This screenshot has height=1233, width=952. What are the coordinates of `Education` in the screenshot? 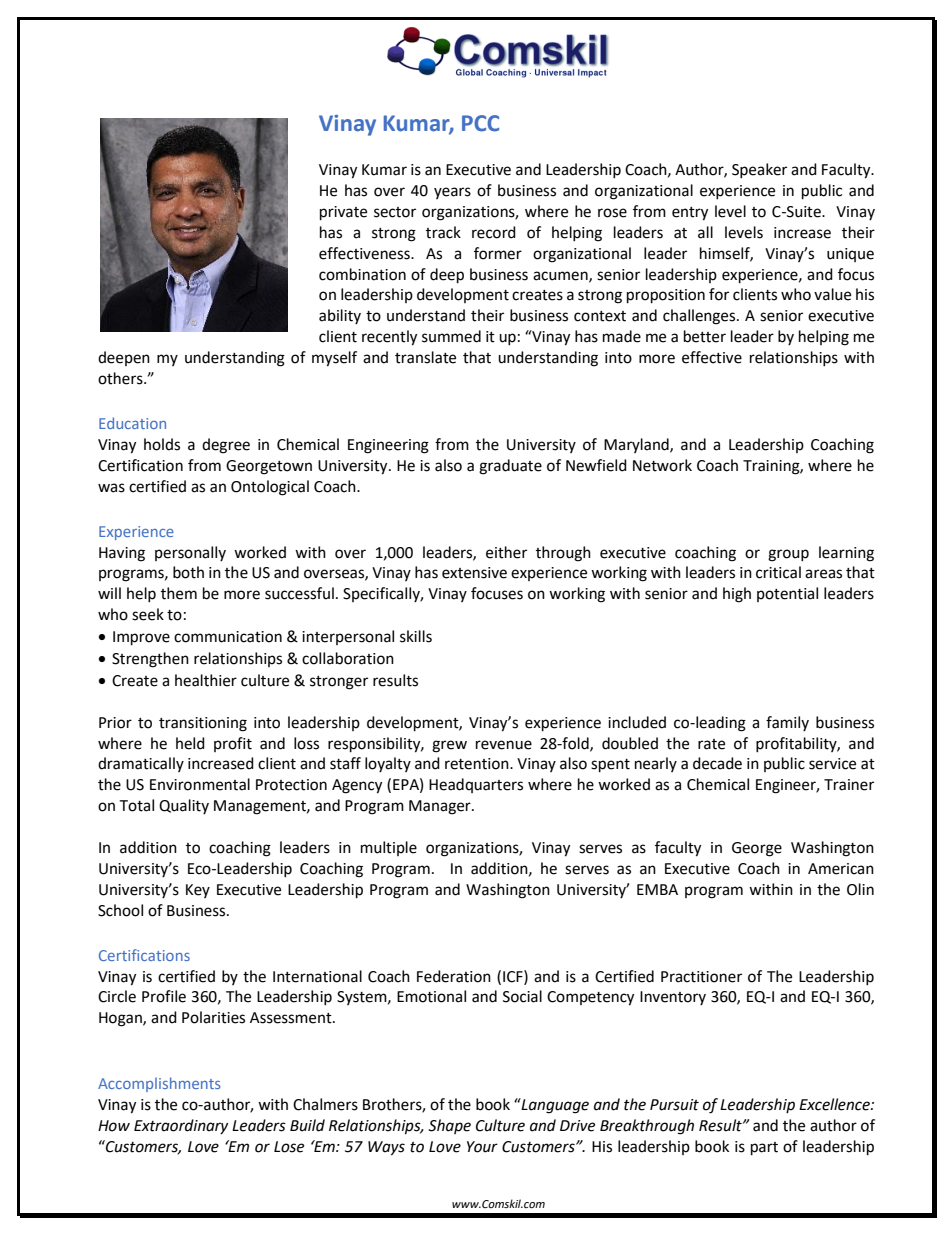 It's located at (132, 423).
